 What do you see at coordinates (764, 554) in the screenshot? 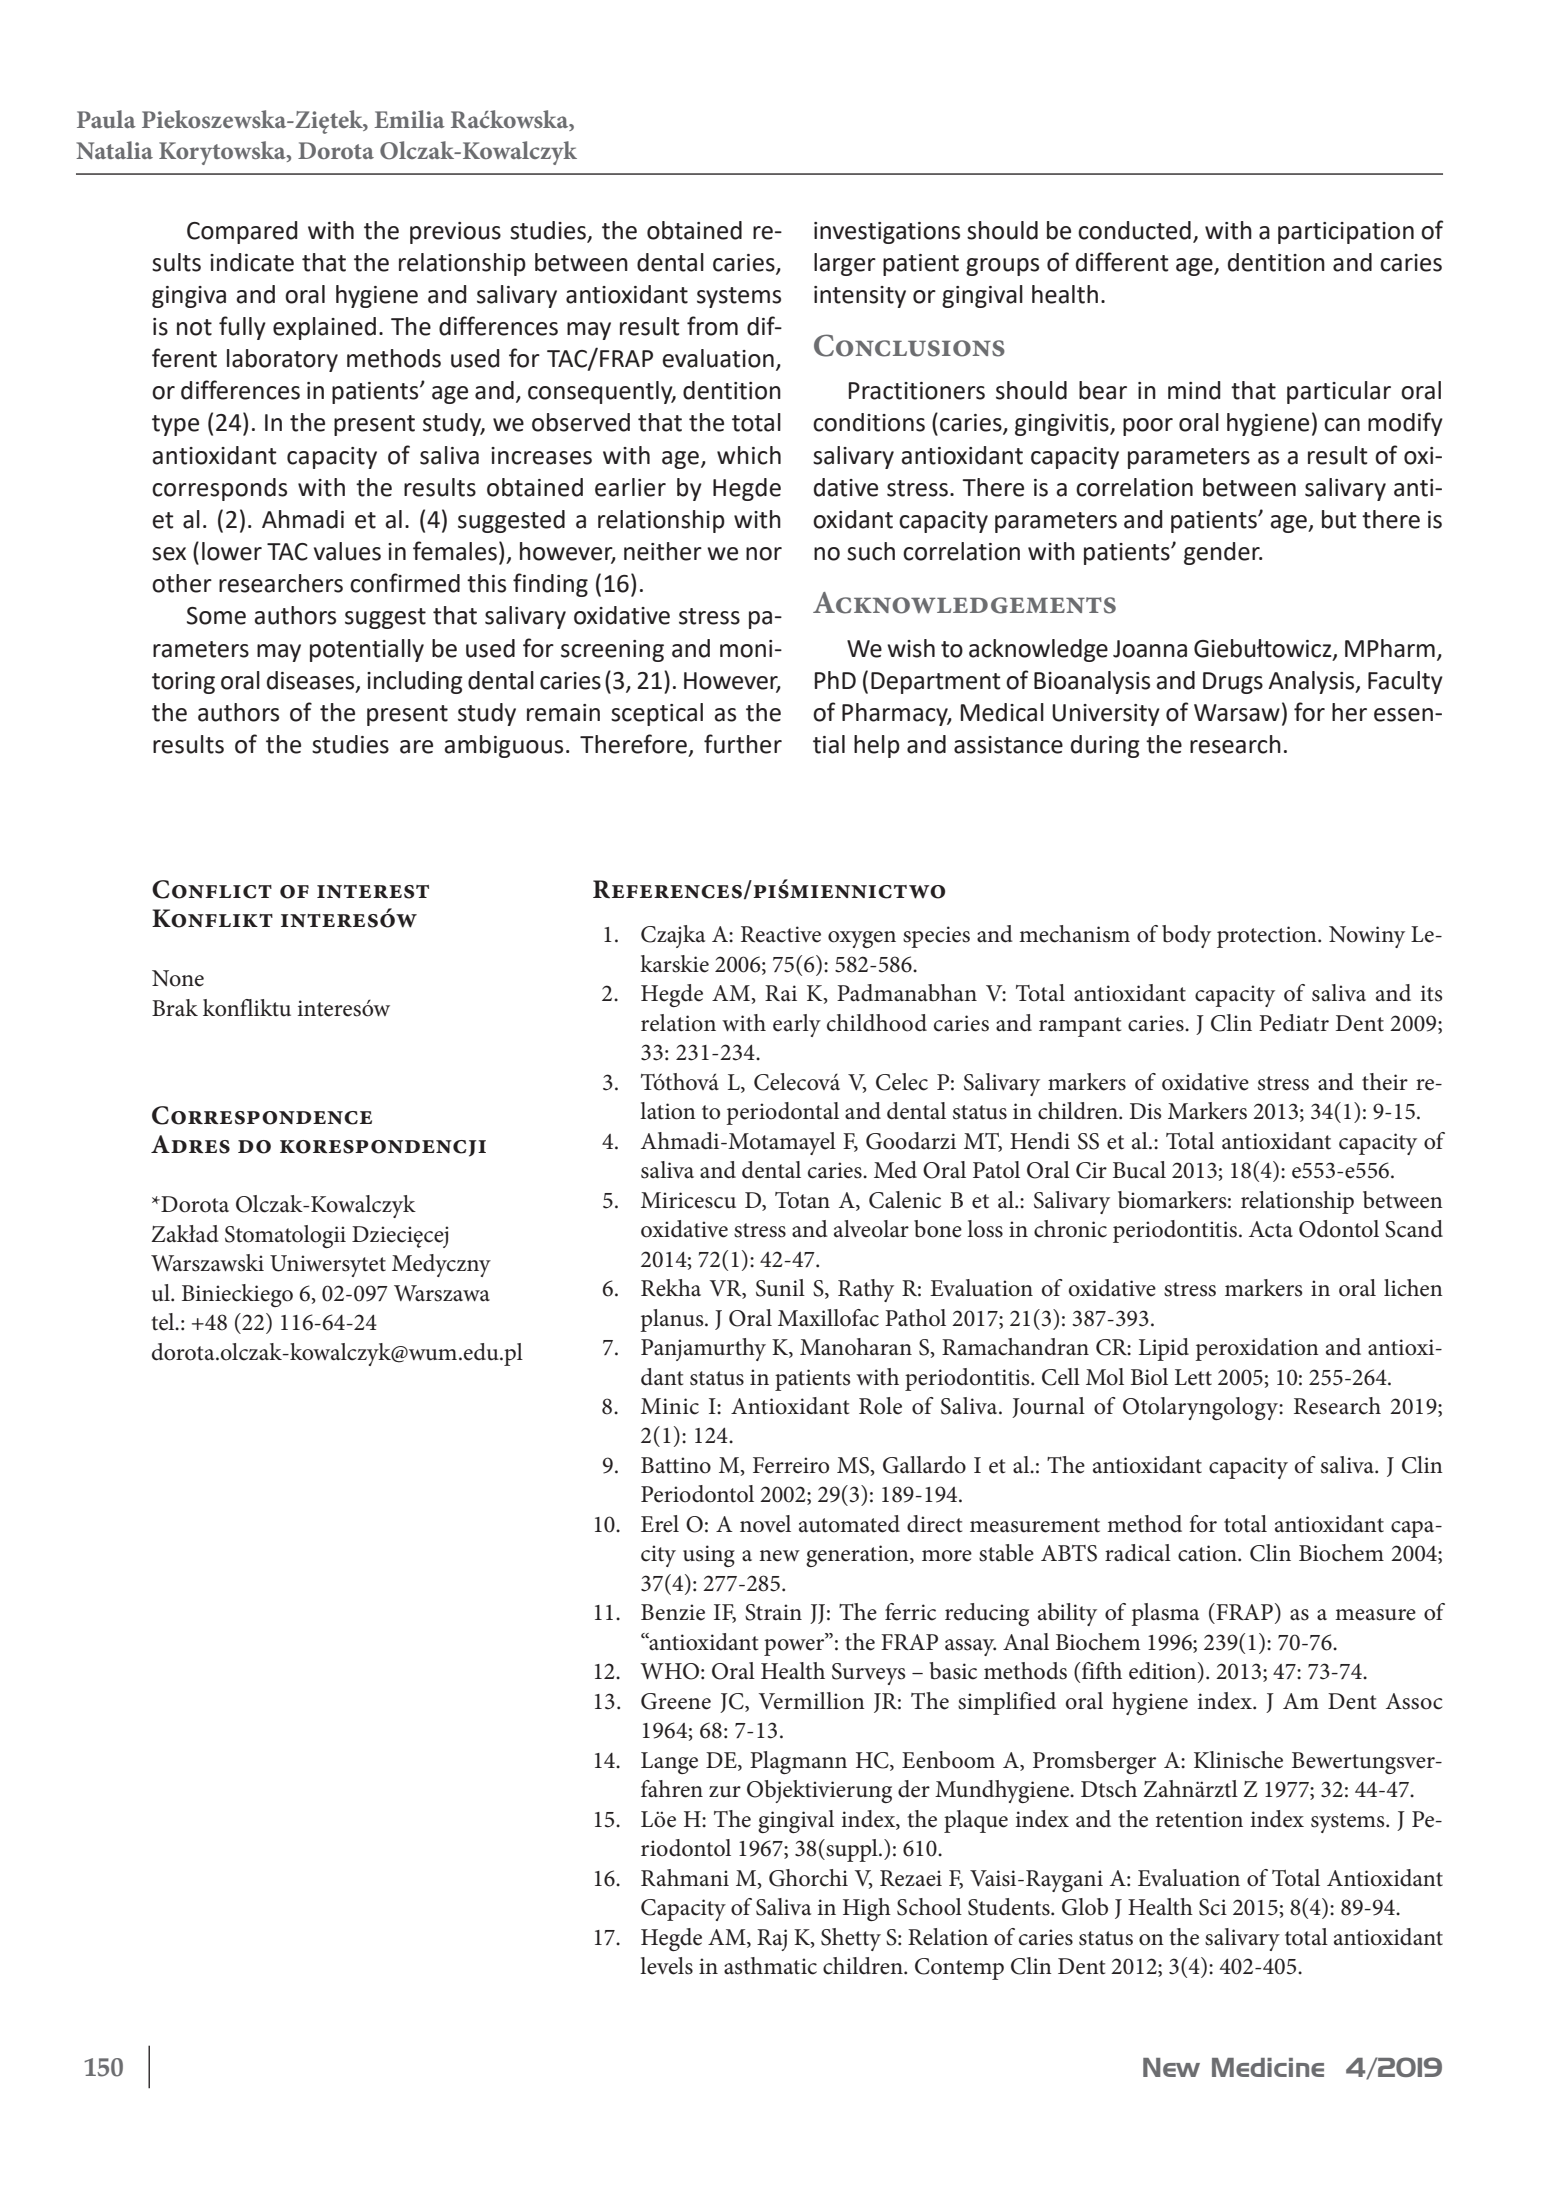
I see `nor` at bounding box center [764, 554].
